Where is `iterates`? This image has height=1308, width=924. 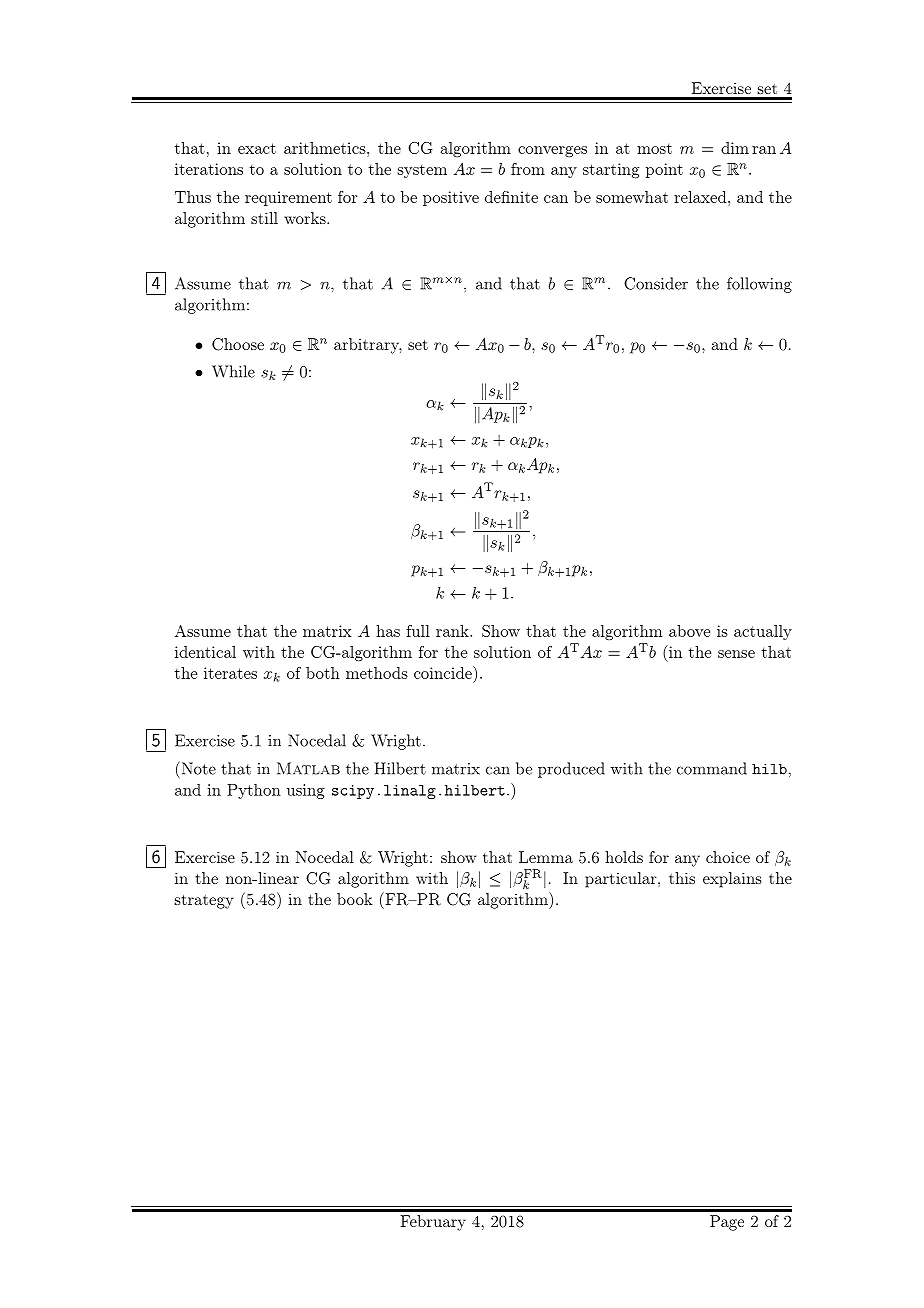
iterates is located at coordinates (230, 673).
